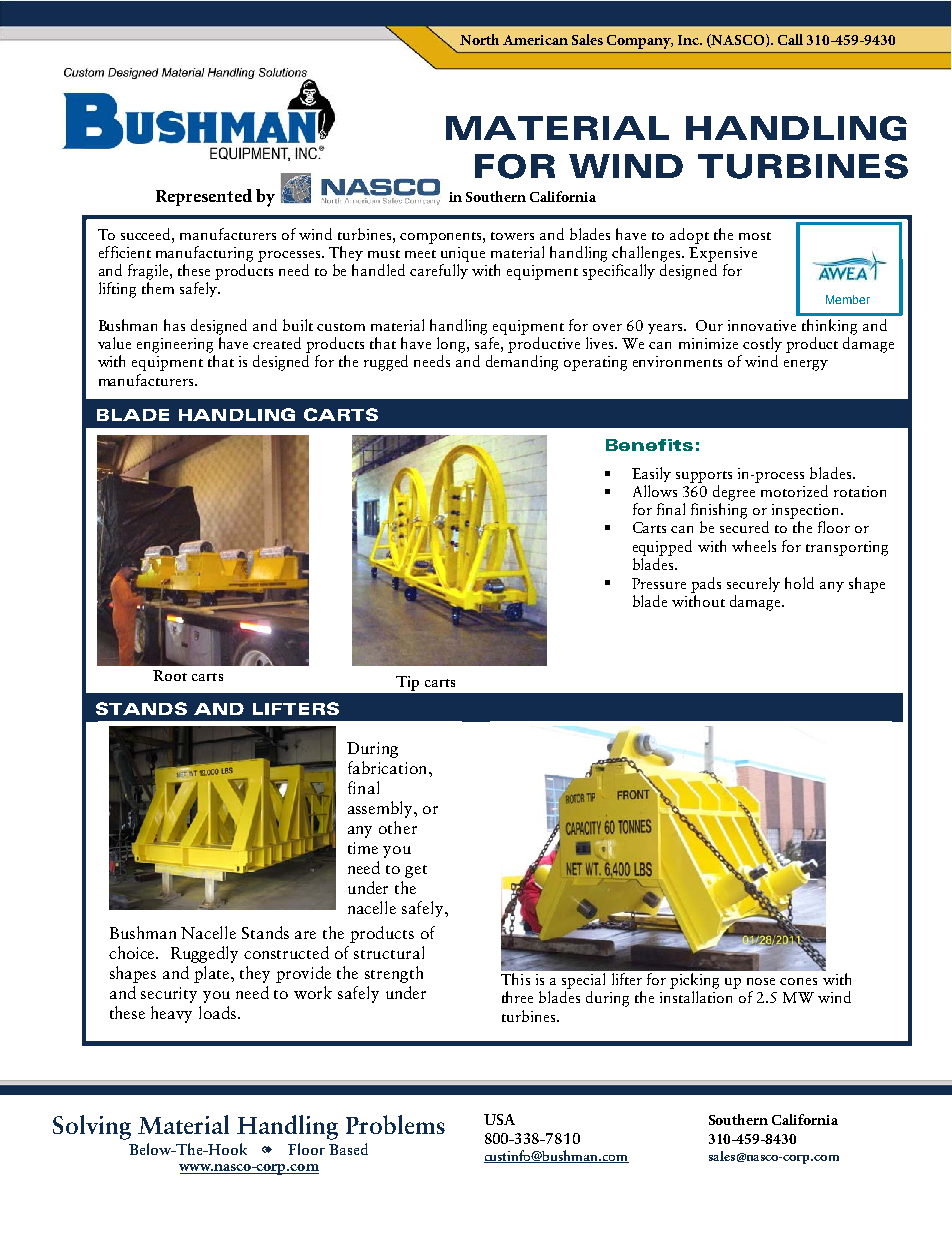 The width and height of the document is (952, 1233). I want to click on choice, so click(133, 952).
